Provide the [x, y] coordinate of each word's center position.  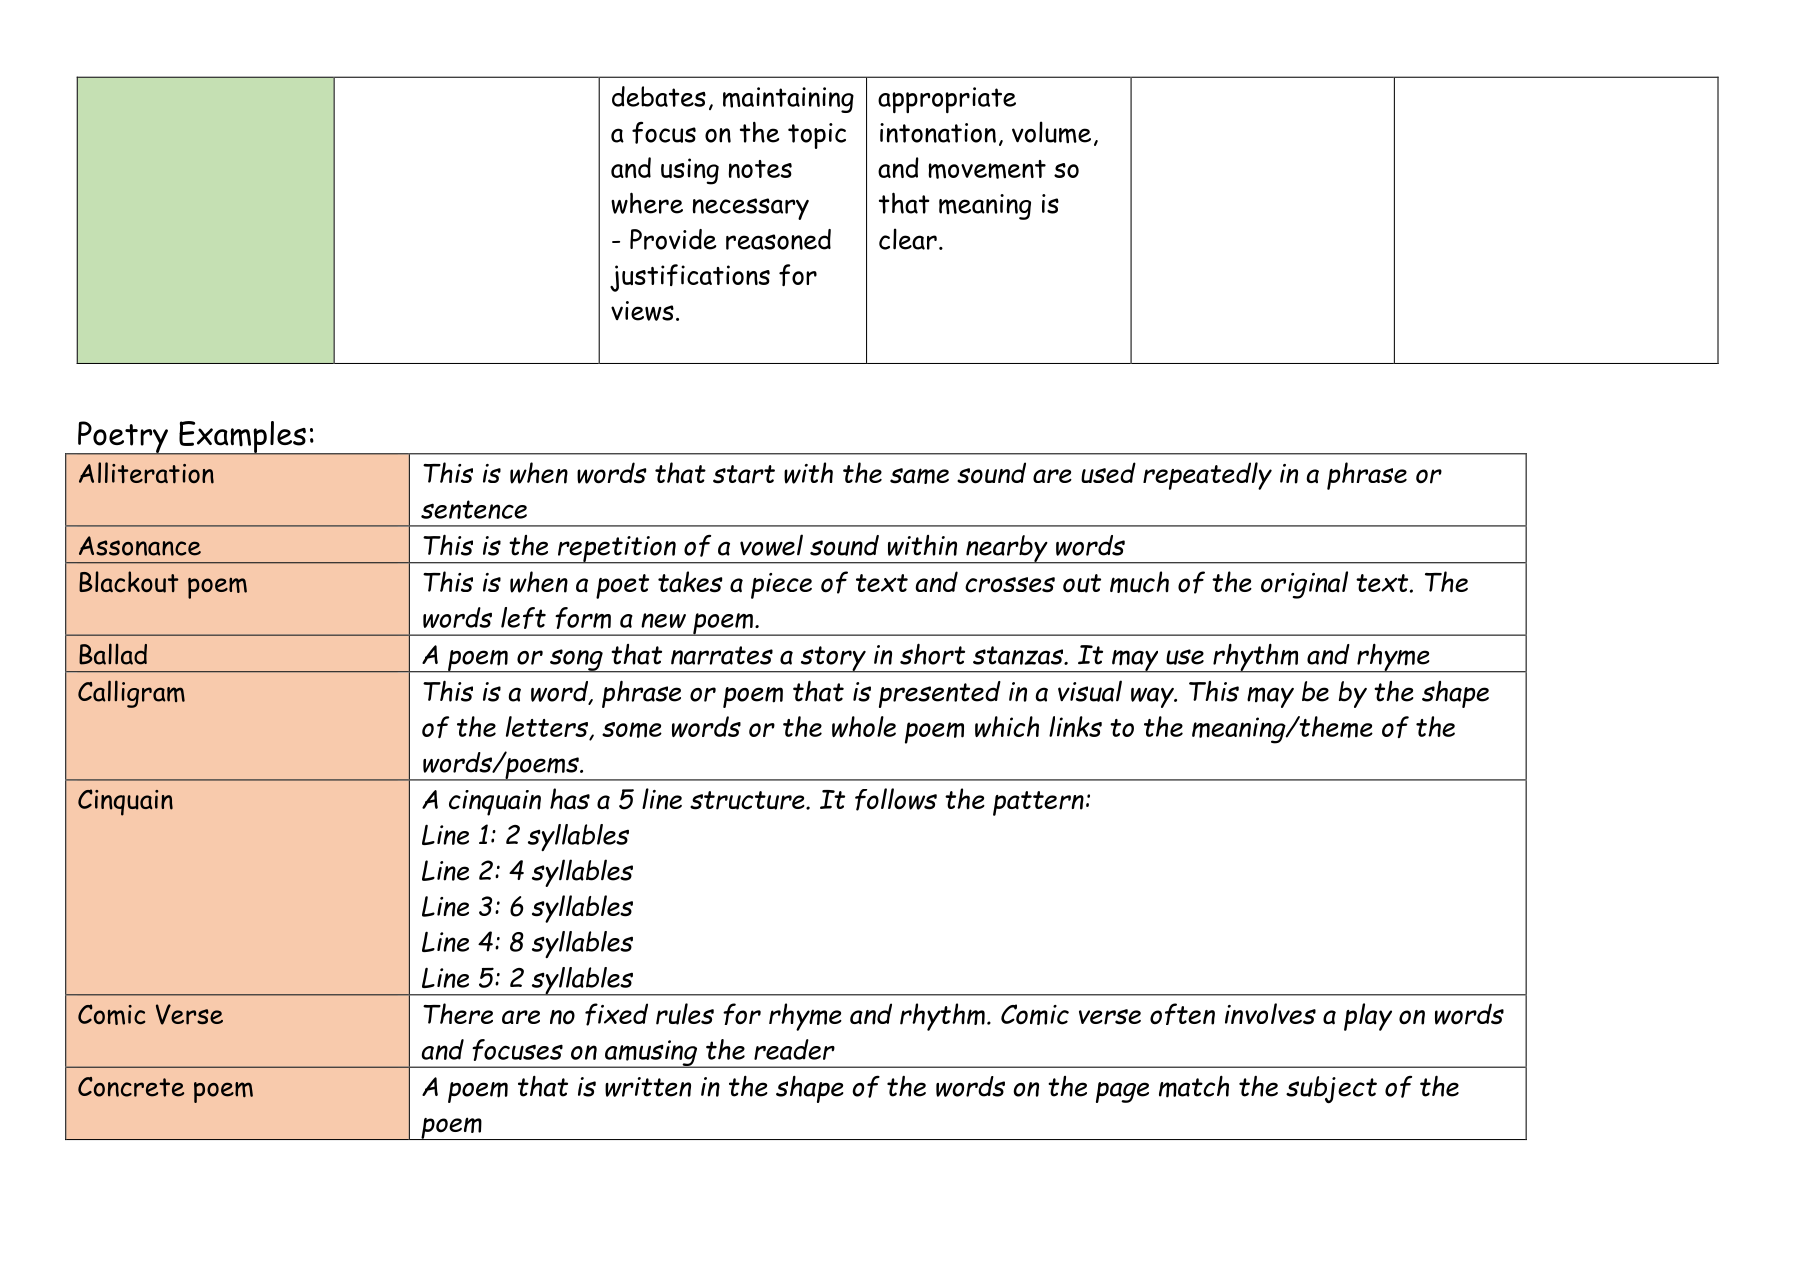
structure [748, 800]
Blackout [129, 582]
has [570, 799]
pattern [1038, 803]
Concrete [131, 1087]
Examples [242, 438]
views [642, 311]
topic [817, 136]
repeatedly [1207, 476]
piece [781, 586]
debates [659, 96]
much [1139, 582]
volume [1051, 132]
